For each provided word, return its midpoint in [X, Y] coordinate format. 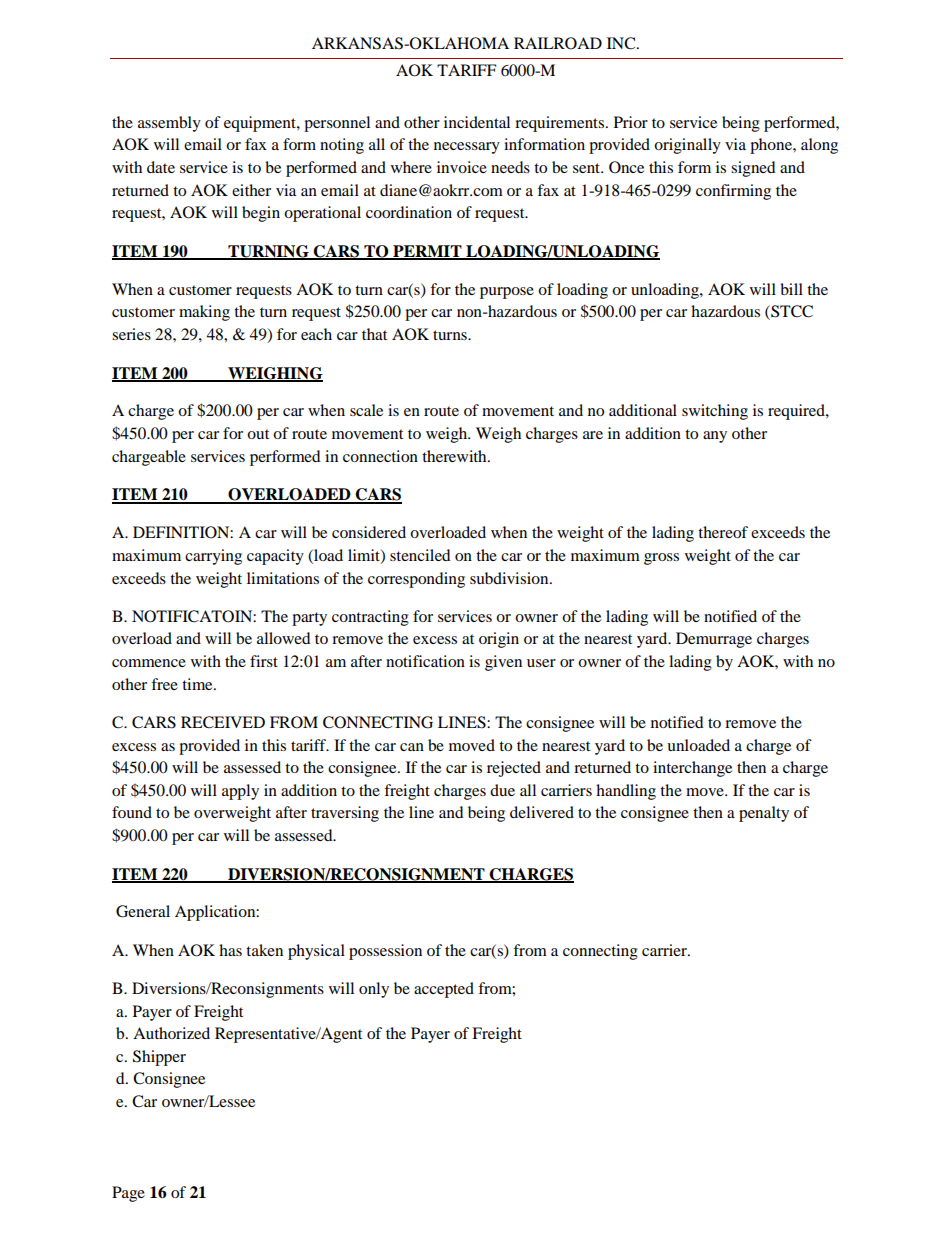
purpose [507, 293]
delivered [542, 812]
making [204, 313]
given [503, 663]
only [374, 990]
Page [128, 1194]
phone [772, 146]
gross [661, 559]
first [264, 661]
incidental [477, 122]
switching [715, 412]
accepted [444, 990]
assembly [169, 124]
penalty [764, 814]
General [143, 911]
